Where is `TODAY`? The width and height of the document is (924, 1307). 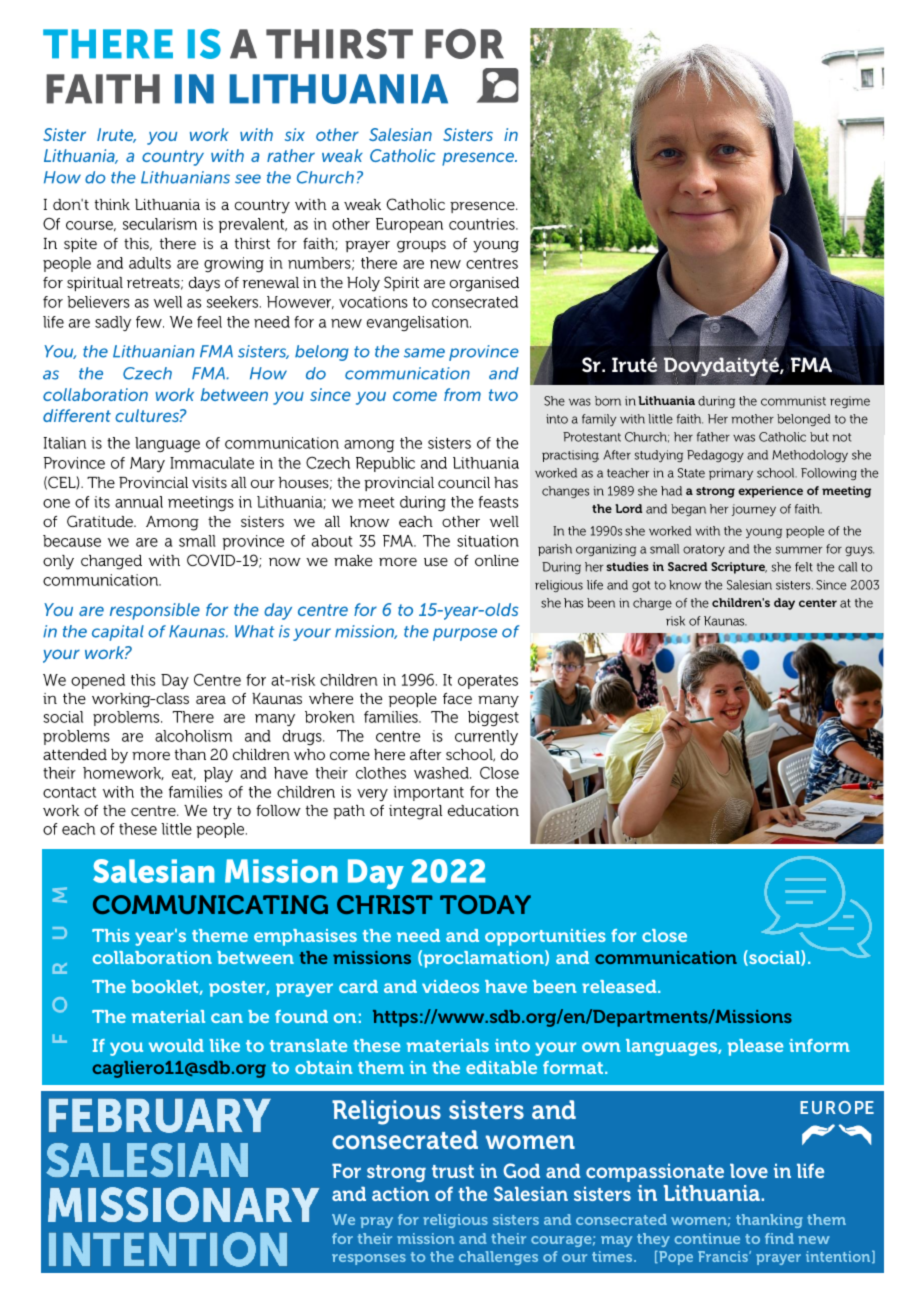
TODAY is located at coordinates (485, 904).
